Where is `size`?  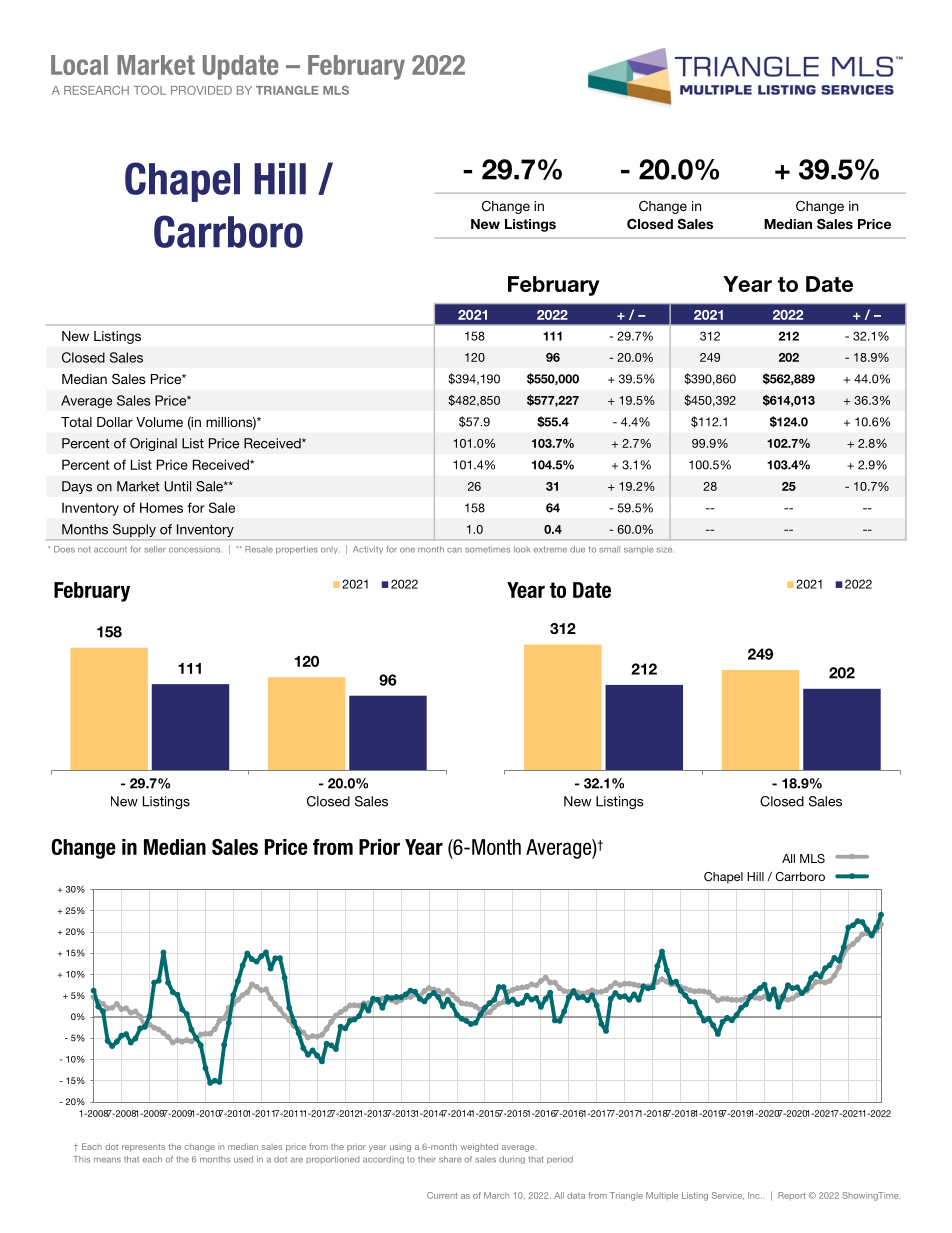 size is located at coordinates (664, 550).
